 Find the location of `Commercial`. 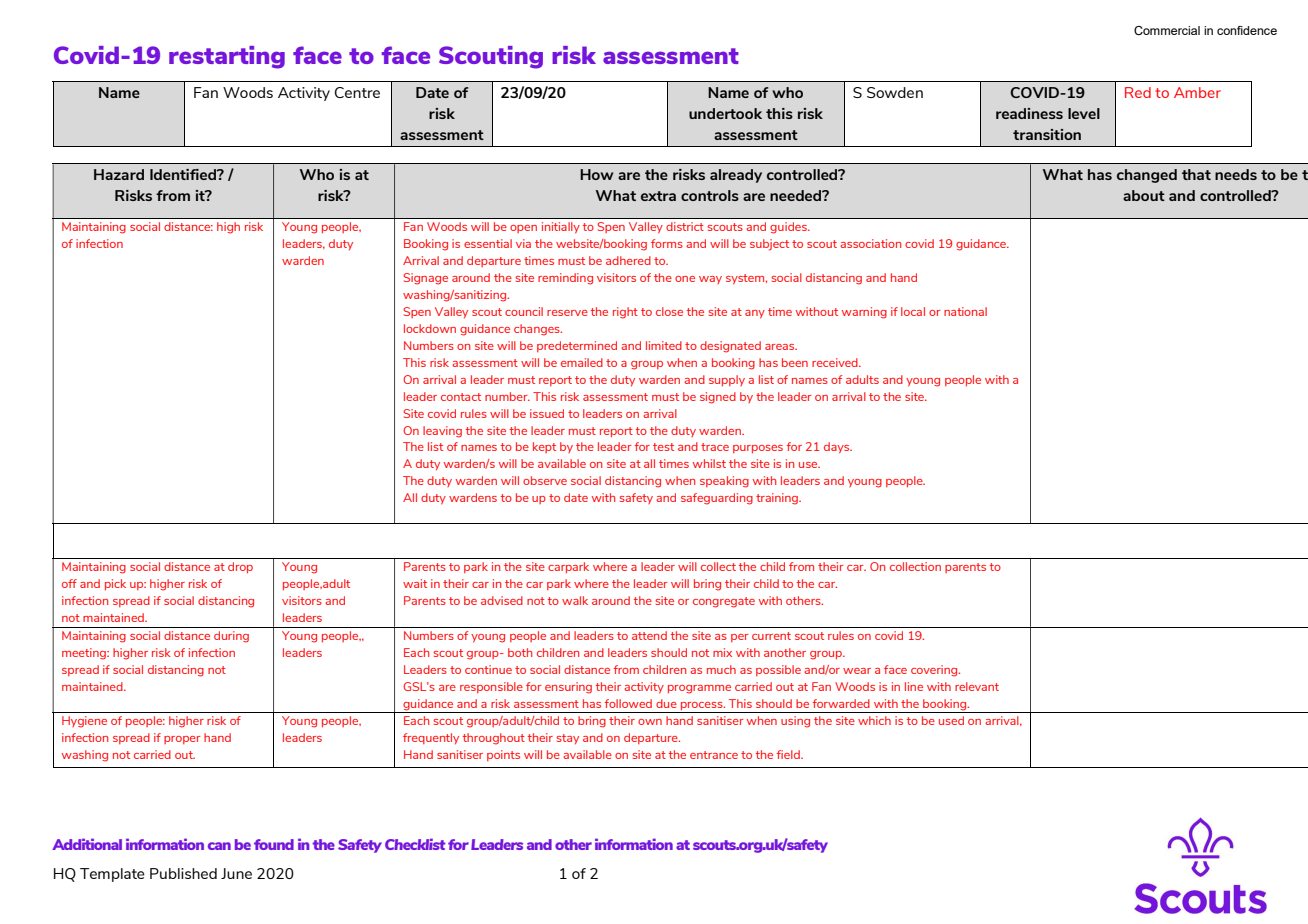

Commercial is located at coordinates (1167, 30).
